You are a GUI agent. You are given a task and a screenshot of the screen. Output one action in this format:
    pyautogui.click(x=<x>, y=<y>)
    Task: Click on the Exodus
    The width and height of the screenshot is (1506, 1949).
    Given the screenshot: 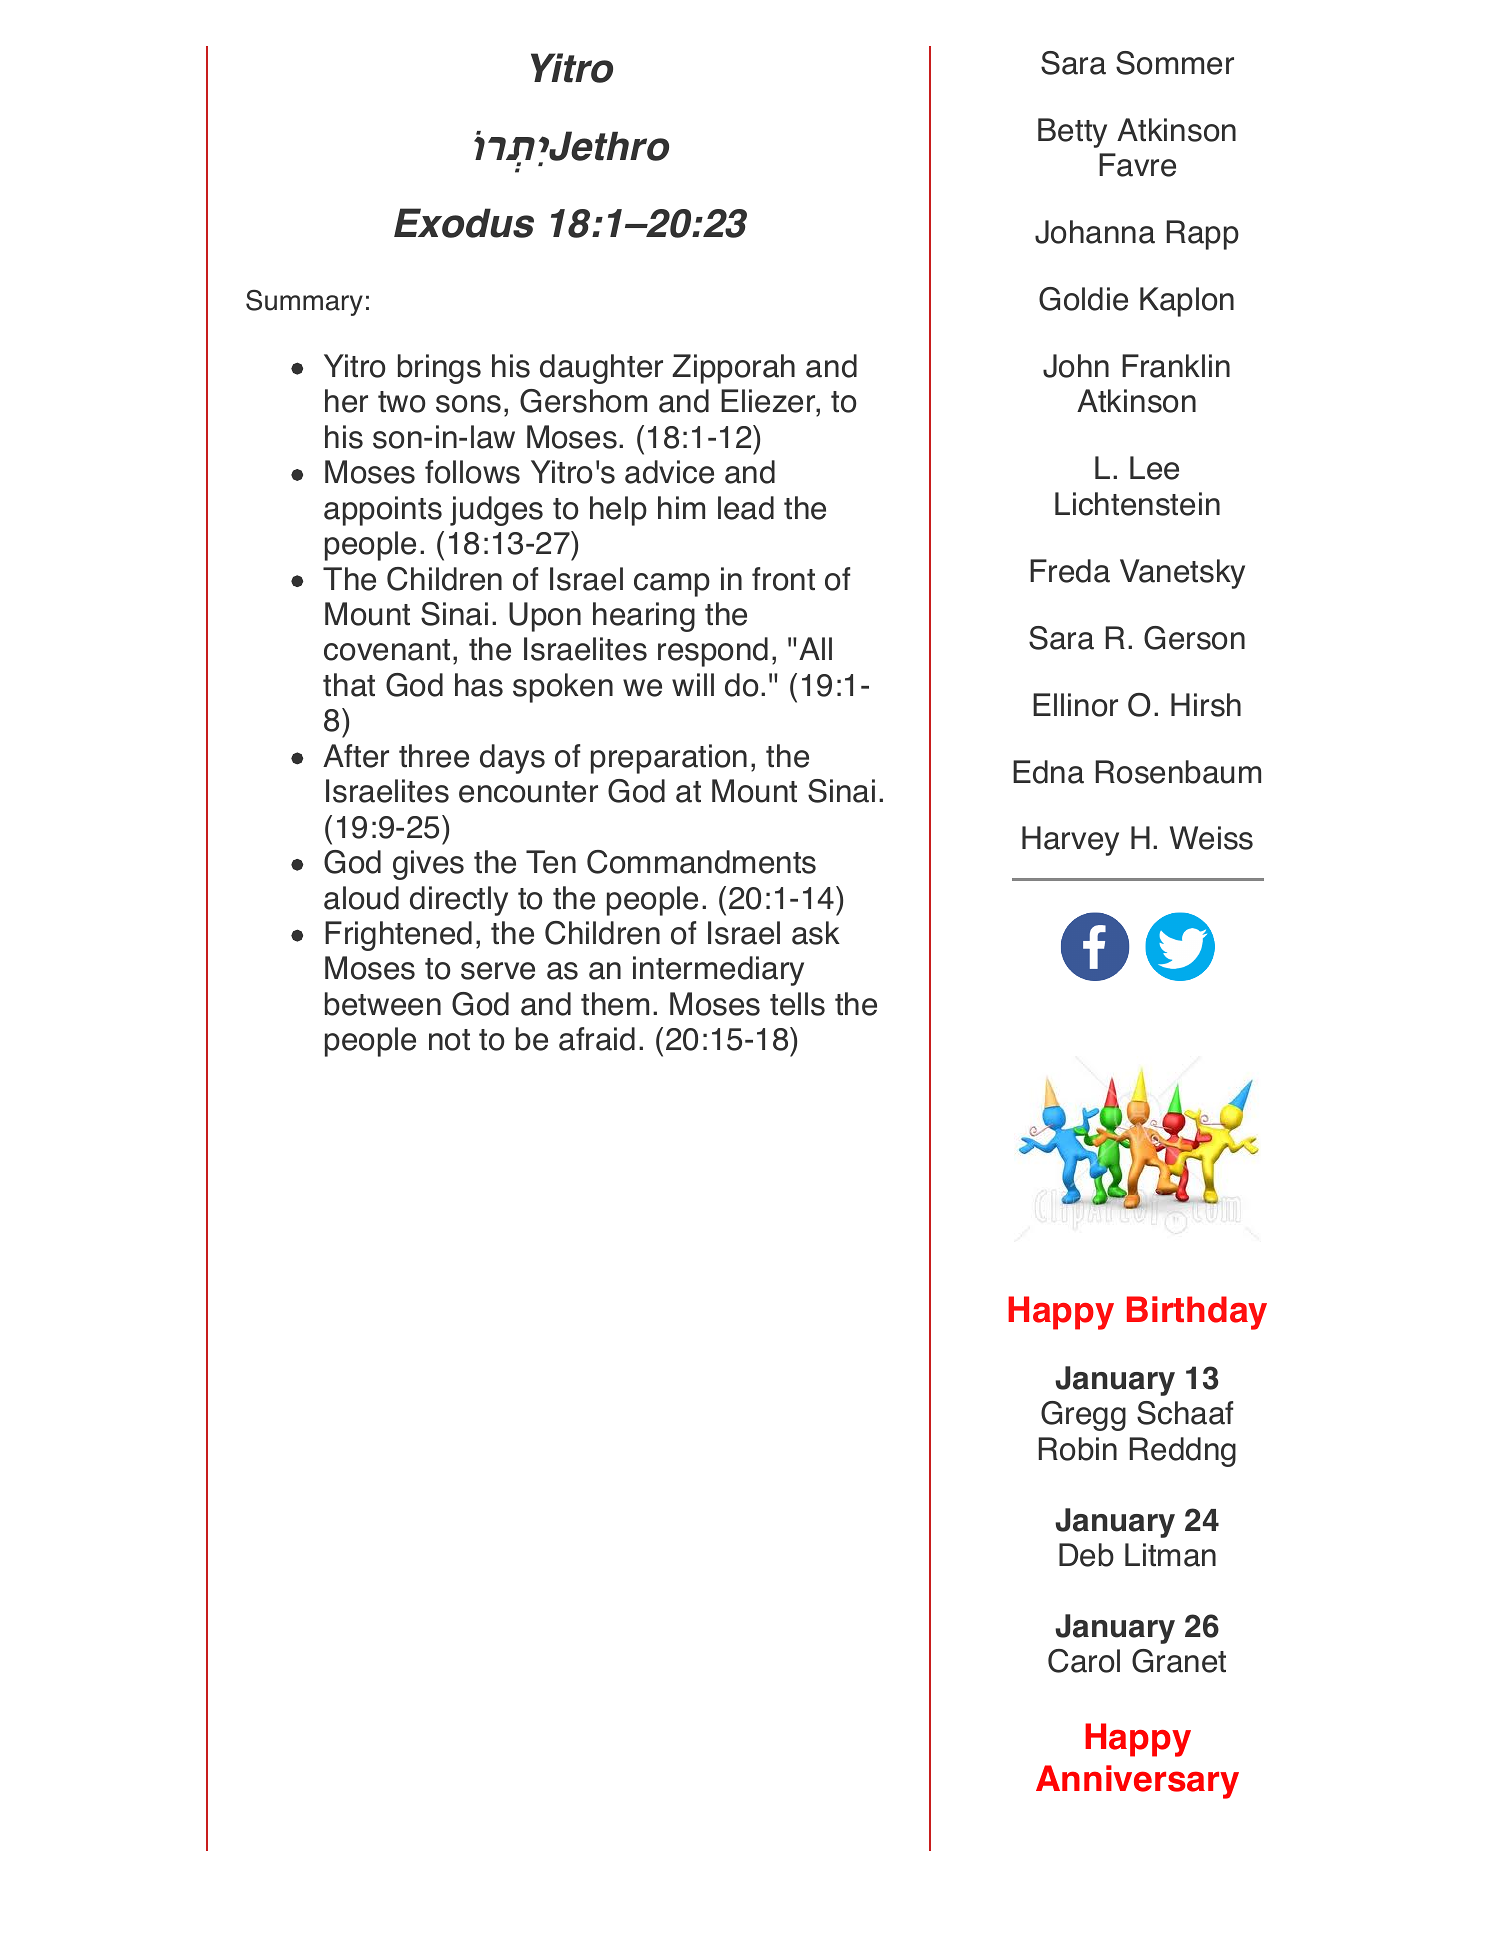 What is the action you would take?
    pyautogui.click(x=464, y=223)
